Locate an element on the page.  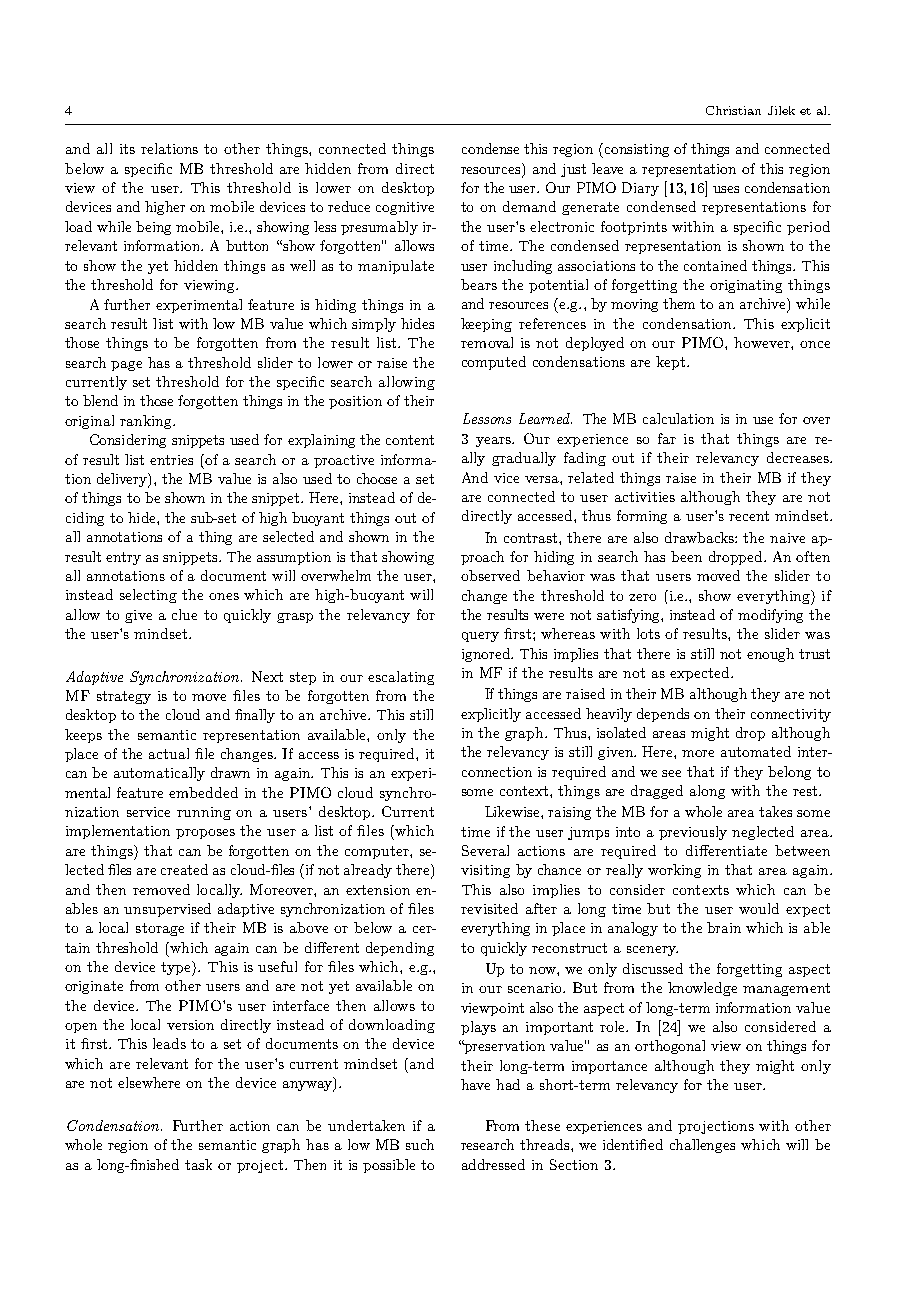
Christian is located at coordinates (733, 110).
